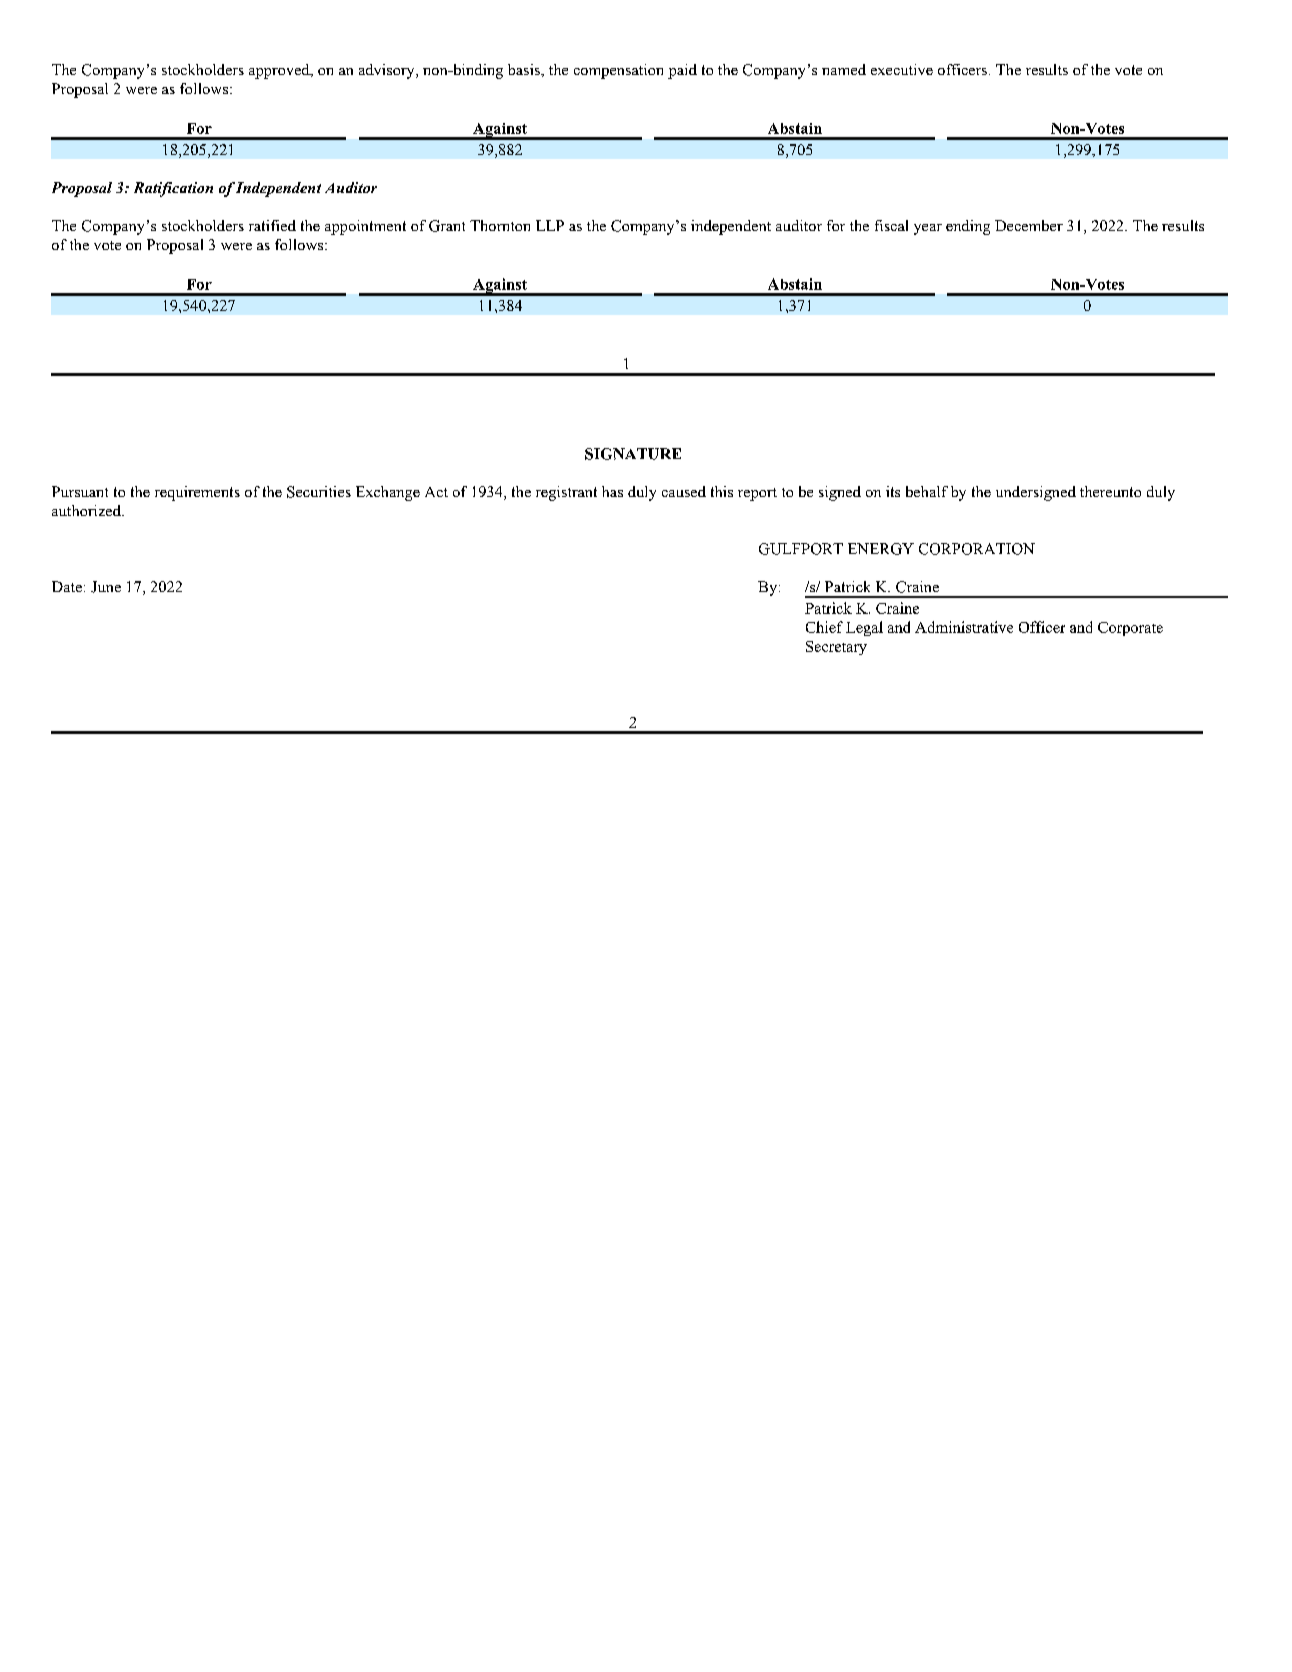 The image size is (1292, 1672). What do you see at coordinates (280, 71) in the page?
I see `approved` at bounding box center [280, 71].
